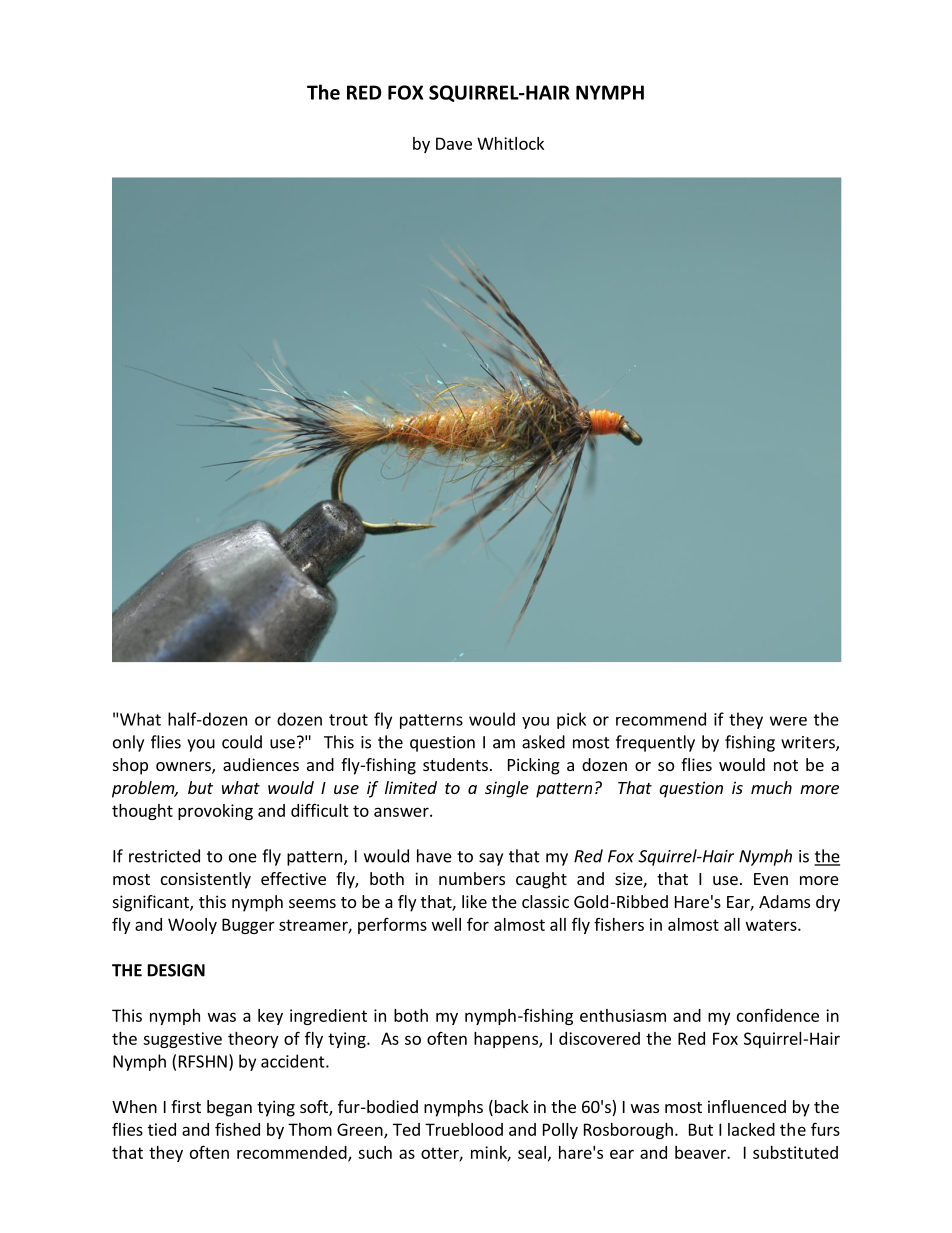  What do you see at coordinates (510, 1108) in the image?
I see `back` at bounding box center [510, 1108].
